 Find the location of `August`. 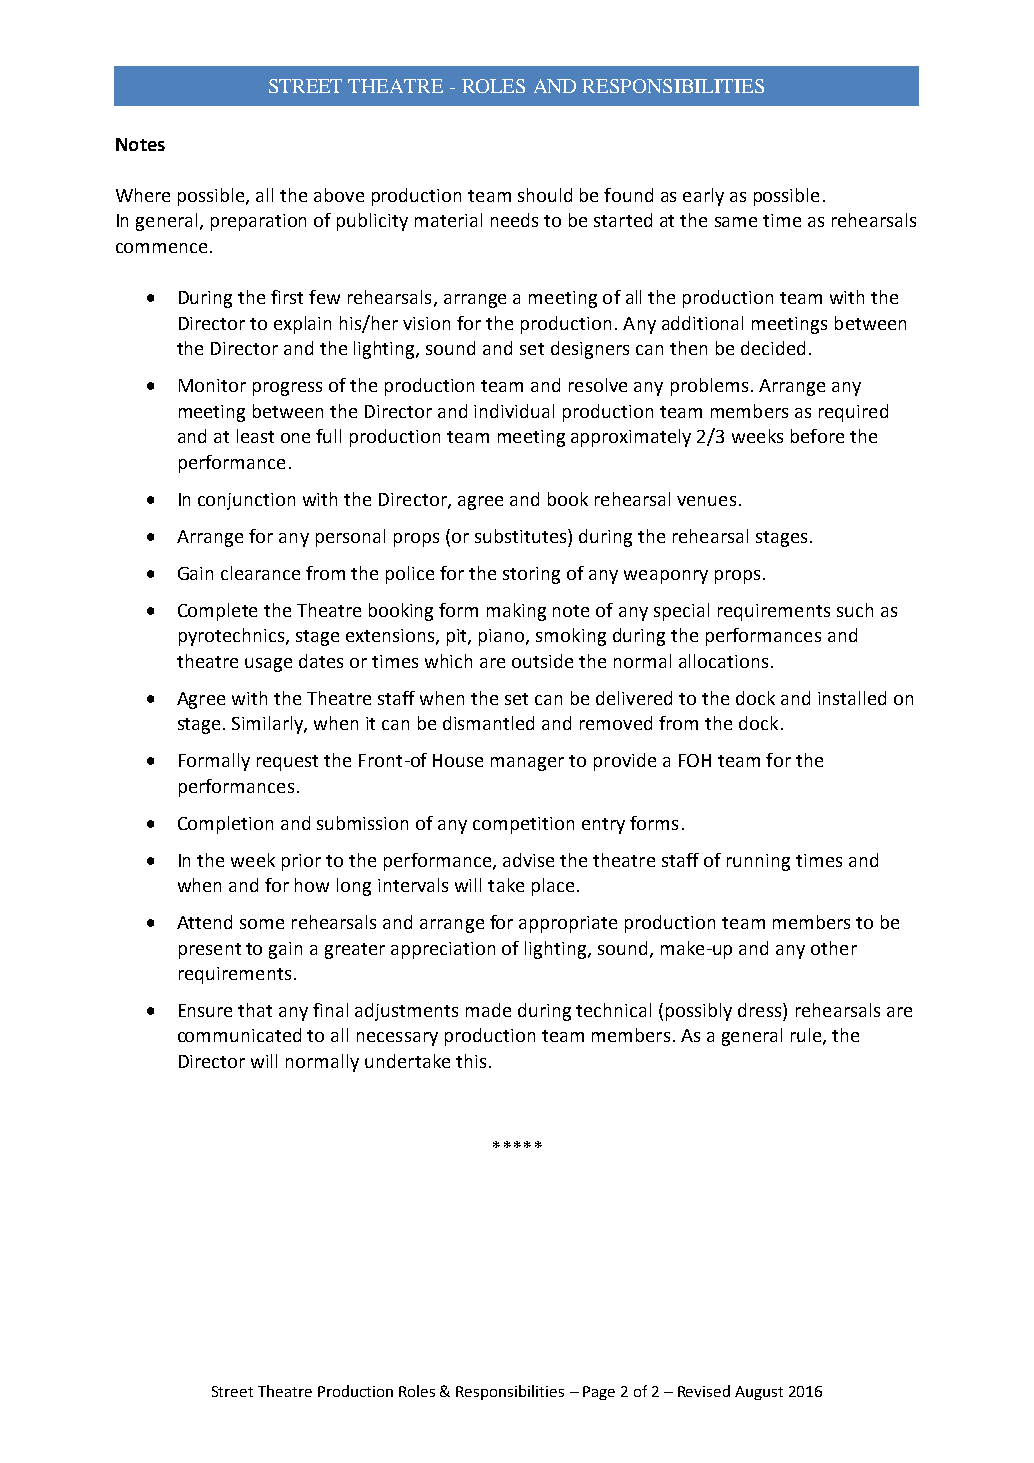

August is located at coordinates (759, 1393).
